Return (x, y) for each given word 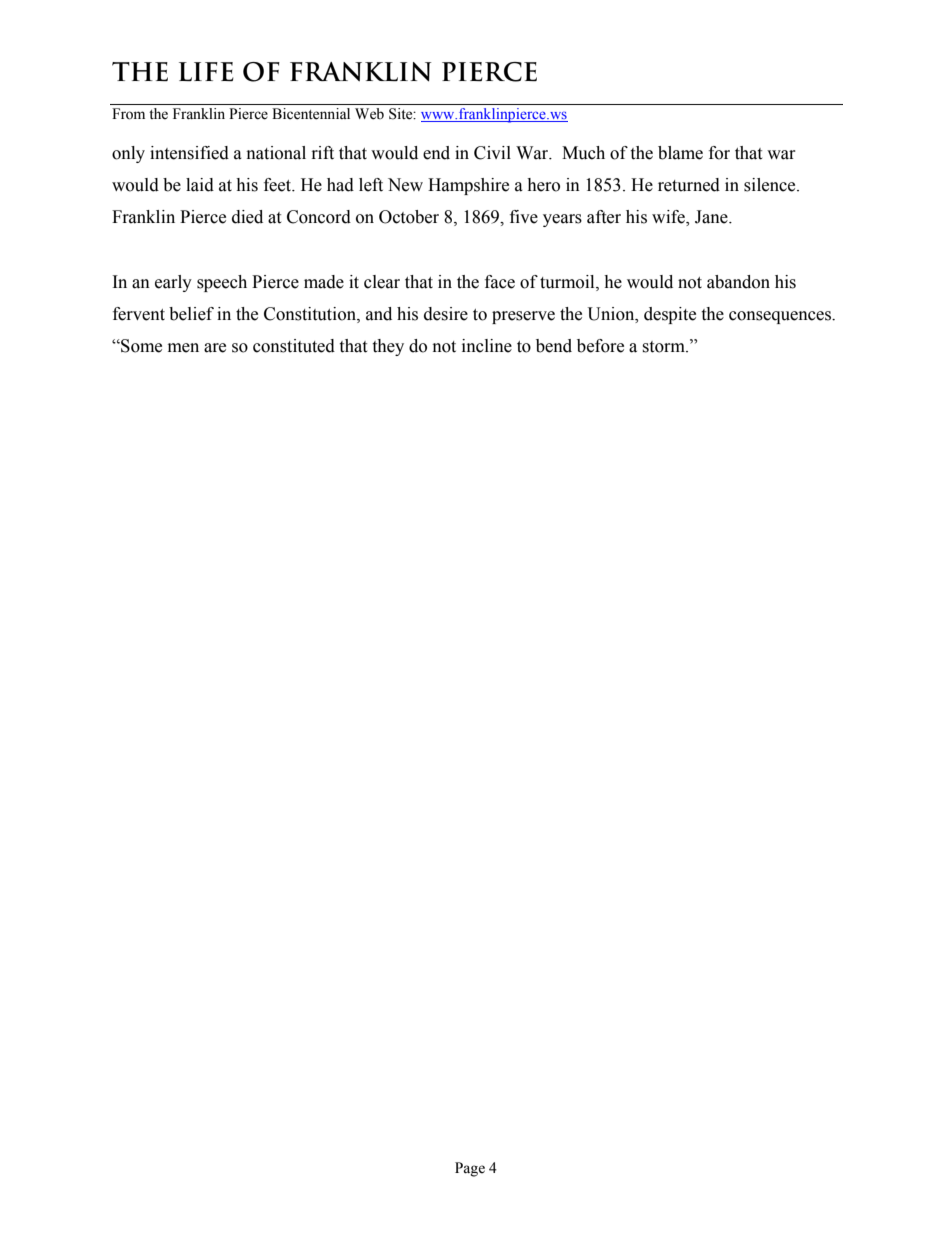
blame (680, 153)
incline (487, 346)
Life (206, 71)
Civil (492, 153)
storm (664, 347)
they (388, 347)
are (215, 348)
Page (470, 1169)
